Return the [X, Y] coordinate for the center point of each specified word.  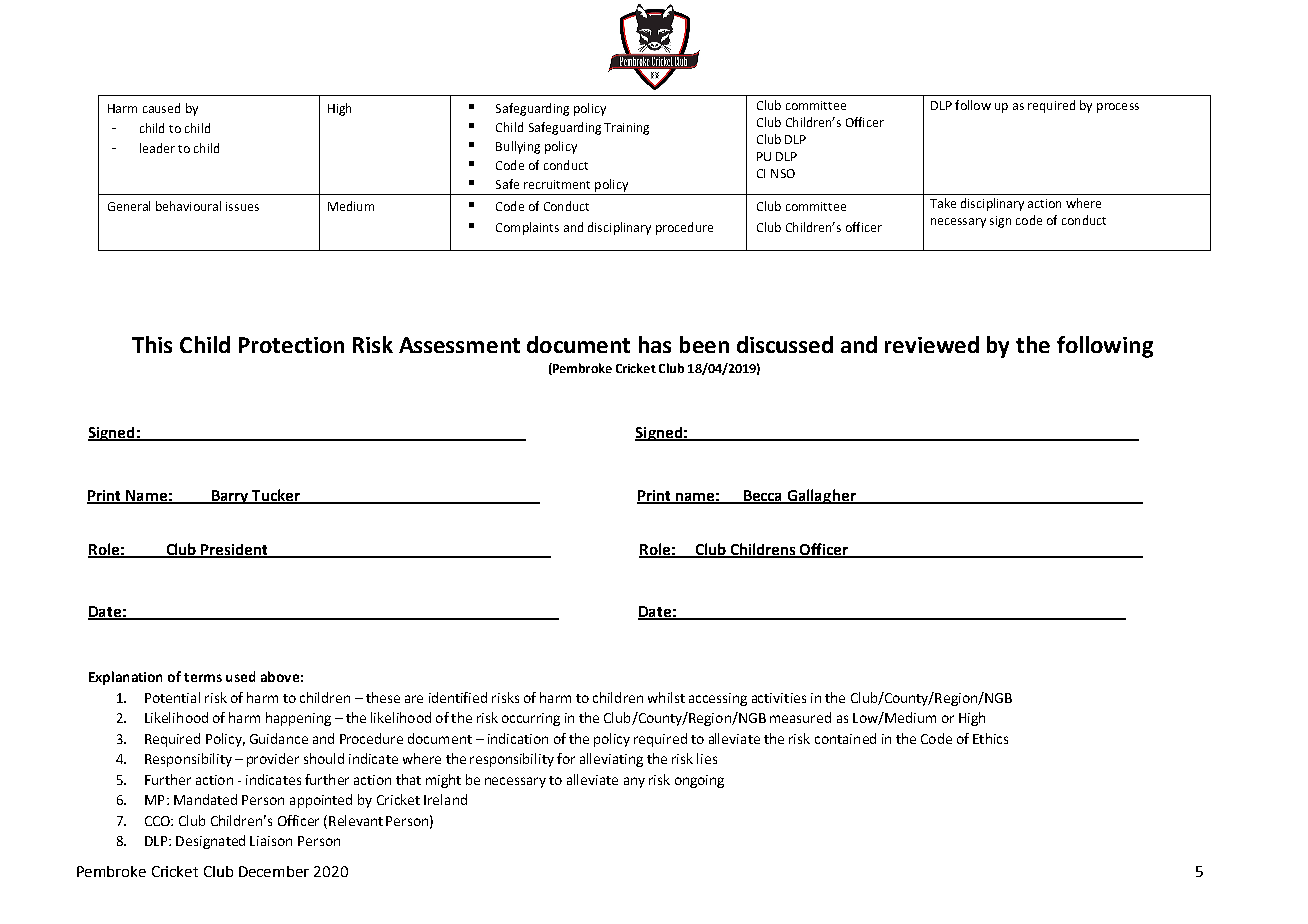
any [634, 782]
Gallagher [822, 496]
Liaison [271, 841]
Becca [763, 496]
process [1118, 108]
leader [157, 148]
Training [626, 129]
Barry [231, 497]
